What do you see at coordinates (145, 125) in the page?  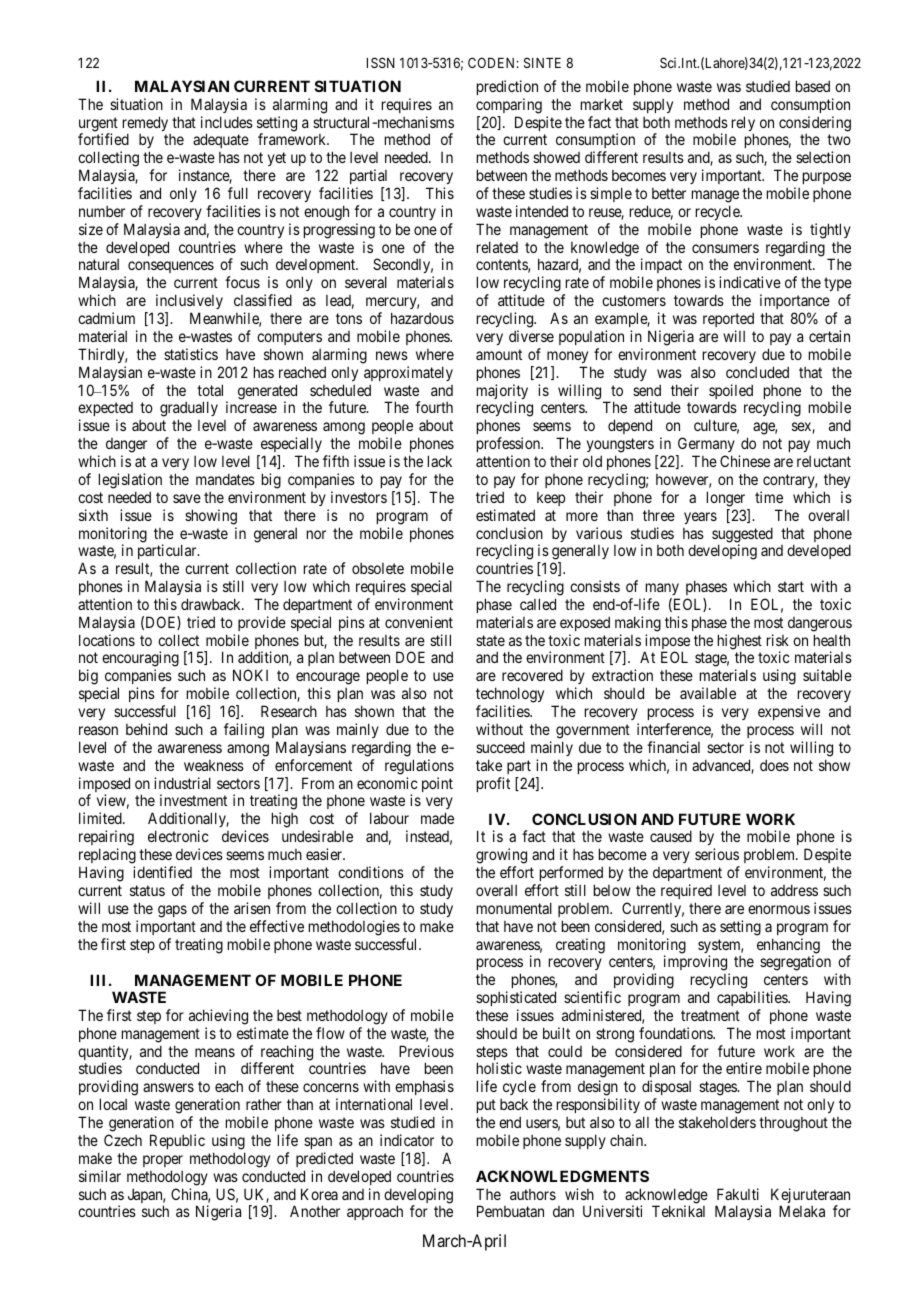 I see `remedy` at bounding box center [145, 125].
